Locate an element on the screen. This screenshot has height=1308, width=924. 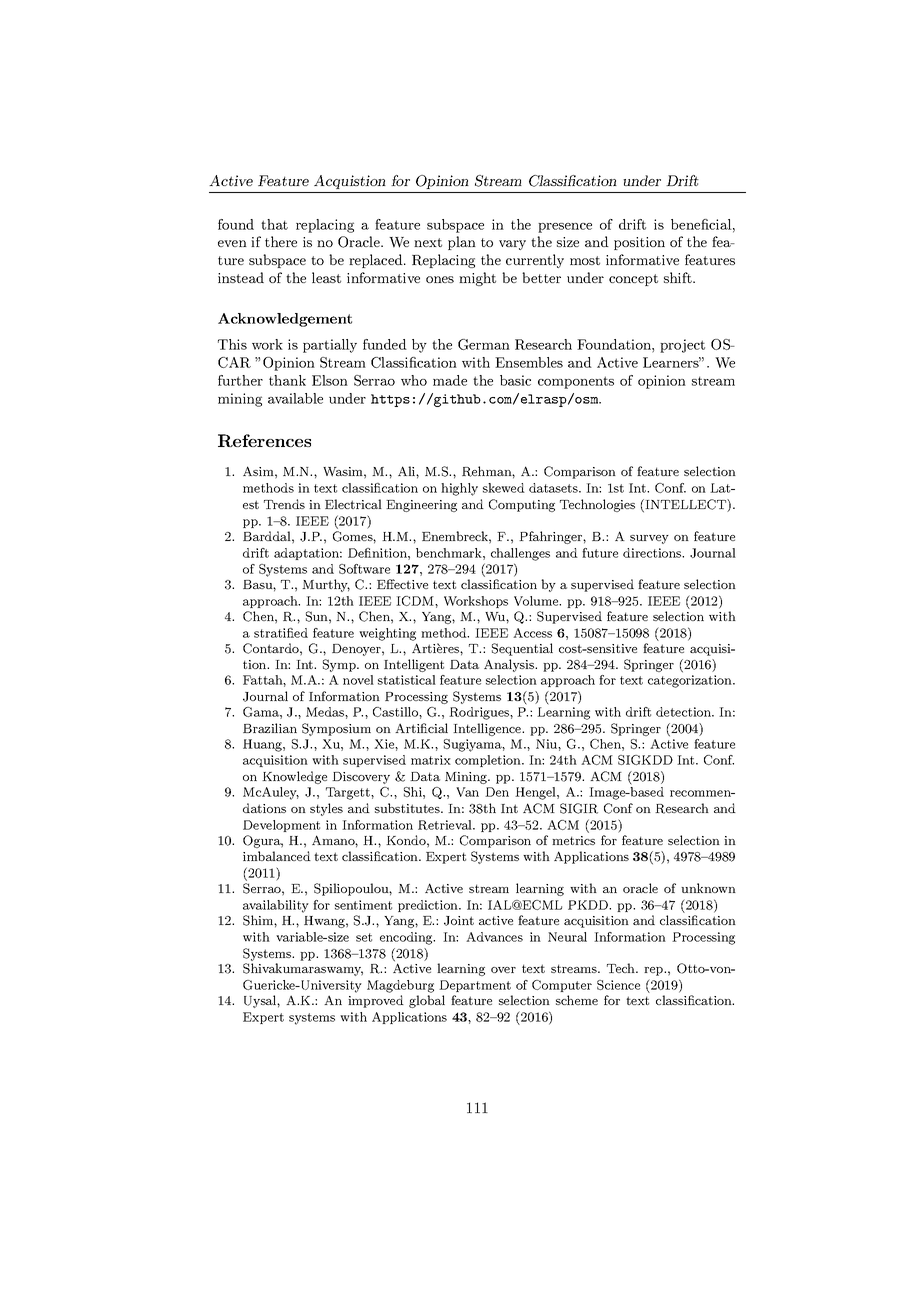
Access is located at coordinates (532, 633).
